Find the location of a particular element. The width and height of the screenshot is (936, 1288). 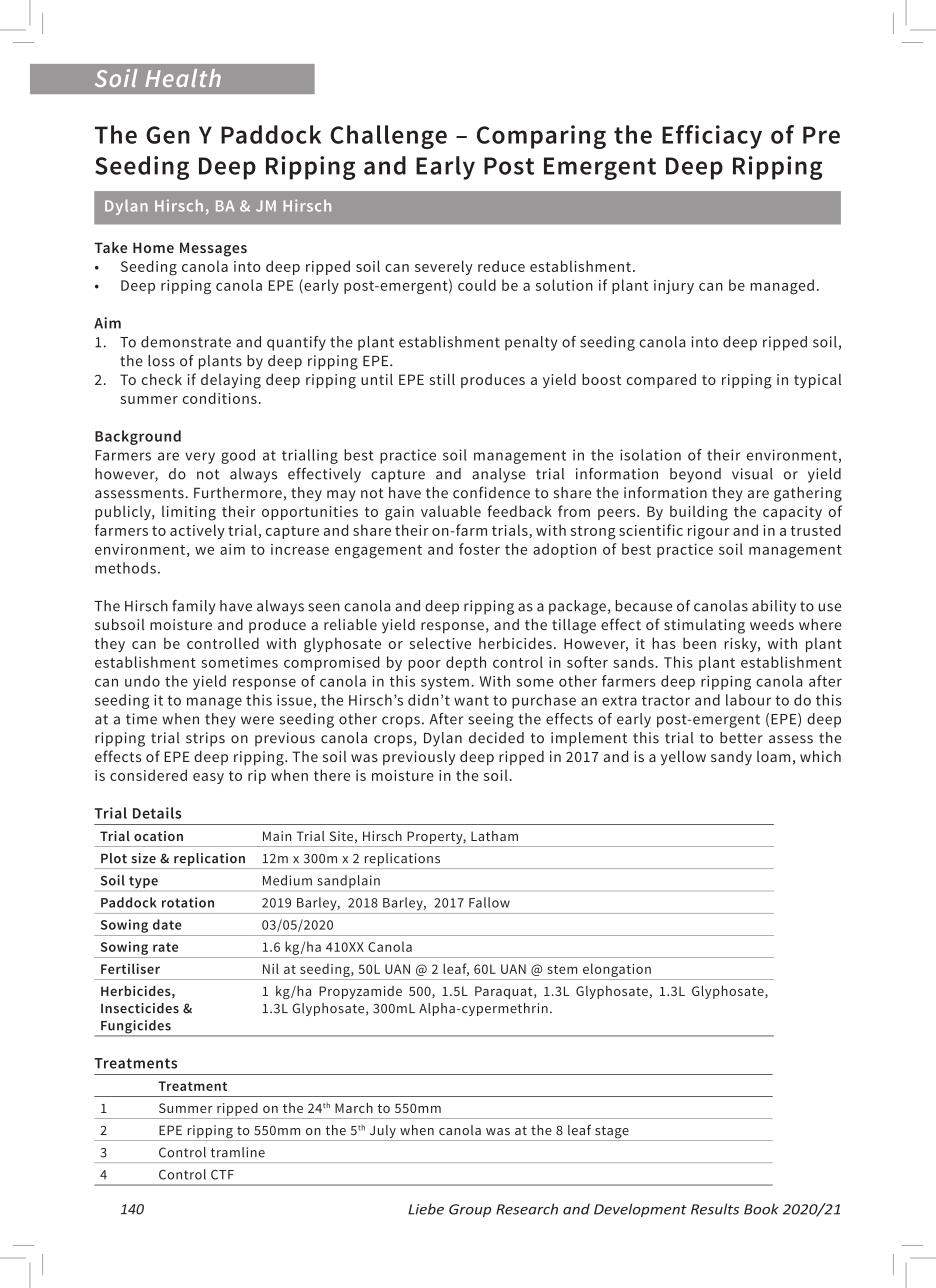

CTF is located at coordinates (222, 1175).
